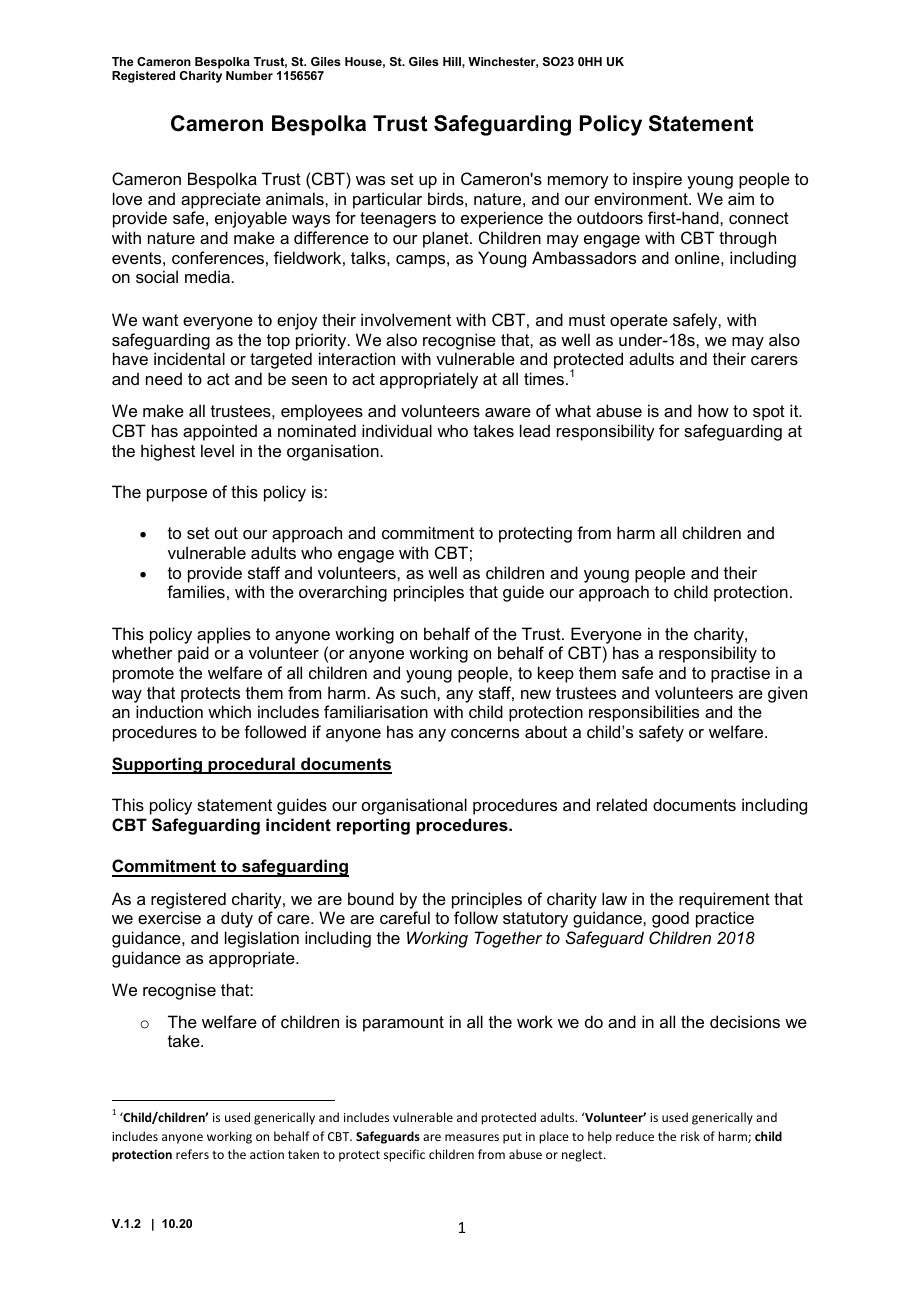  I want to click on duty, so click(237, 919).
